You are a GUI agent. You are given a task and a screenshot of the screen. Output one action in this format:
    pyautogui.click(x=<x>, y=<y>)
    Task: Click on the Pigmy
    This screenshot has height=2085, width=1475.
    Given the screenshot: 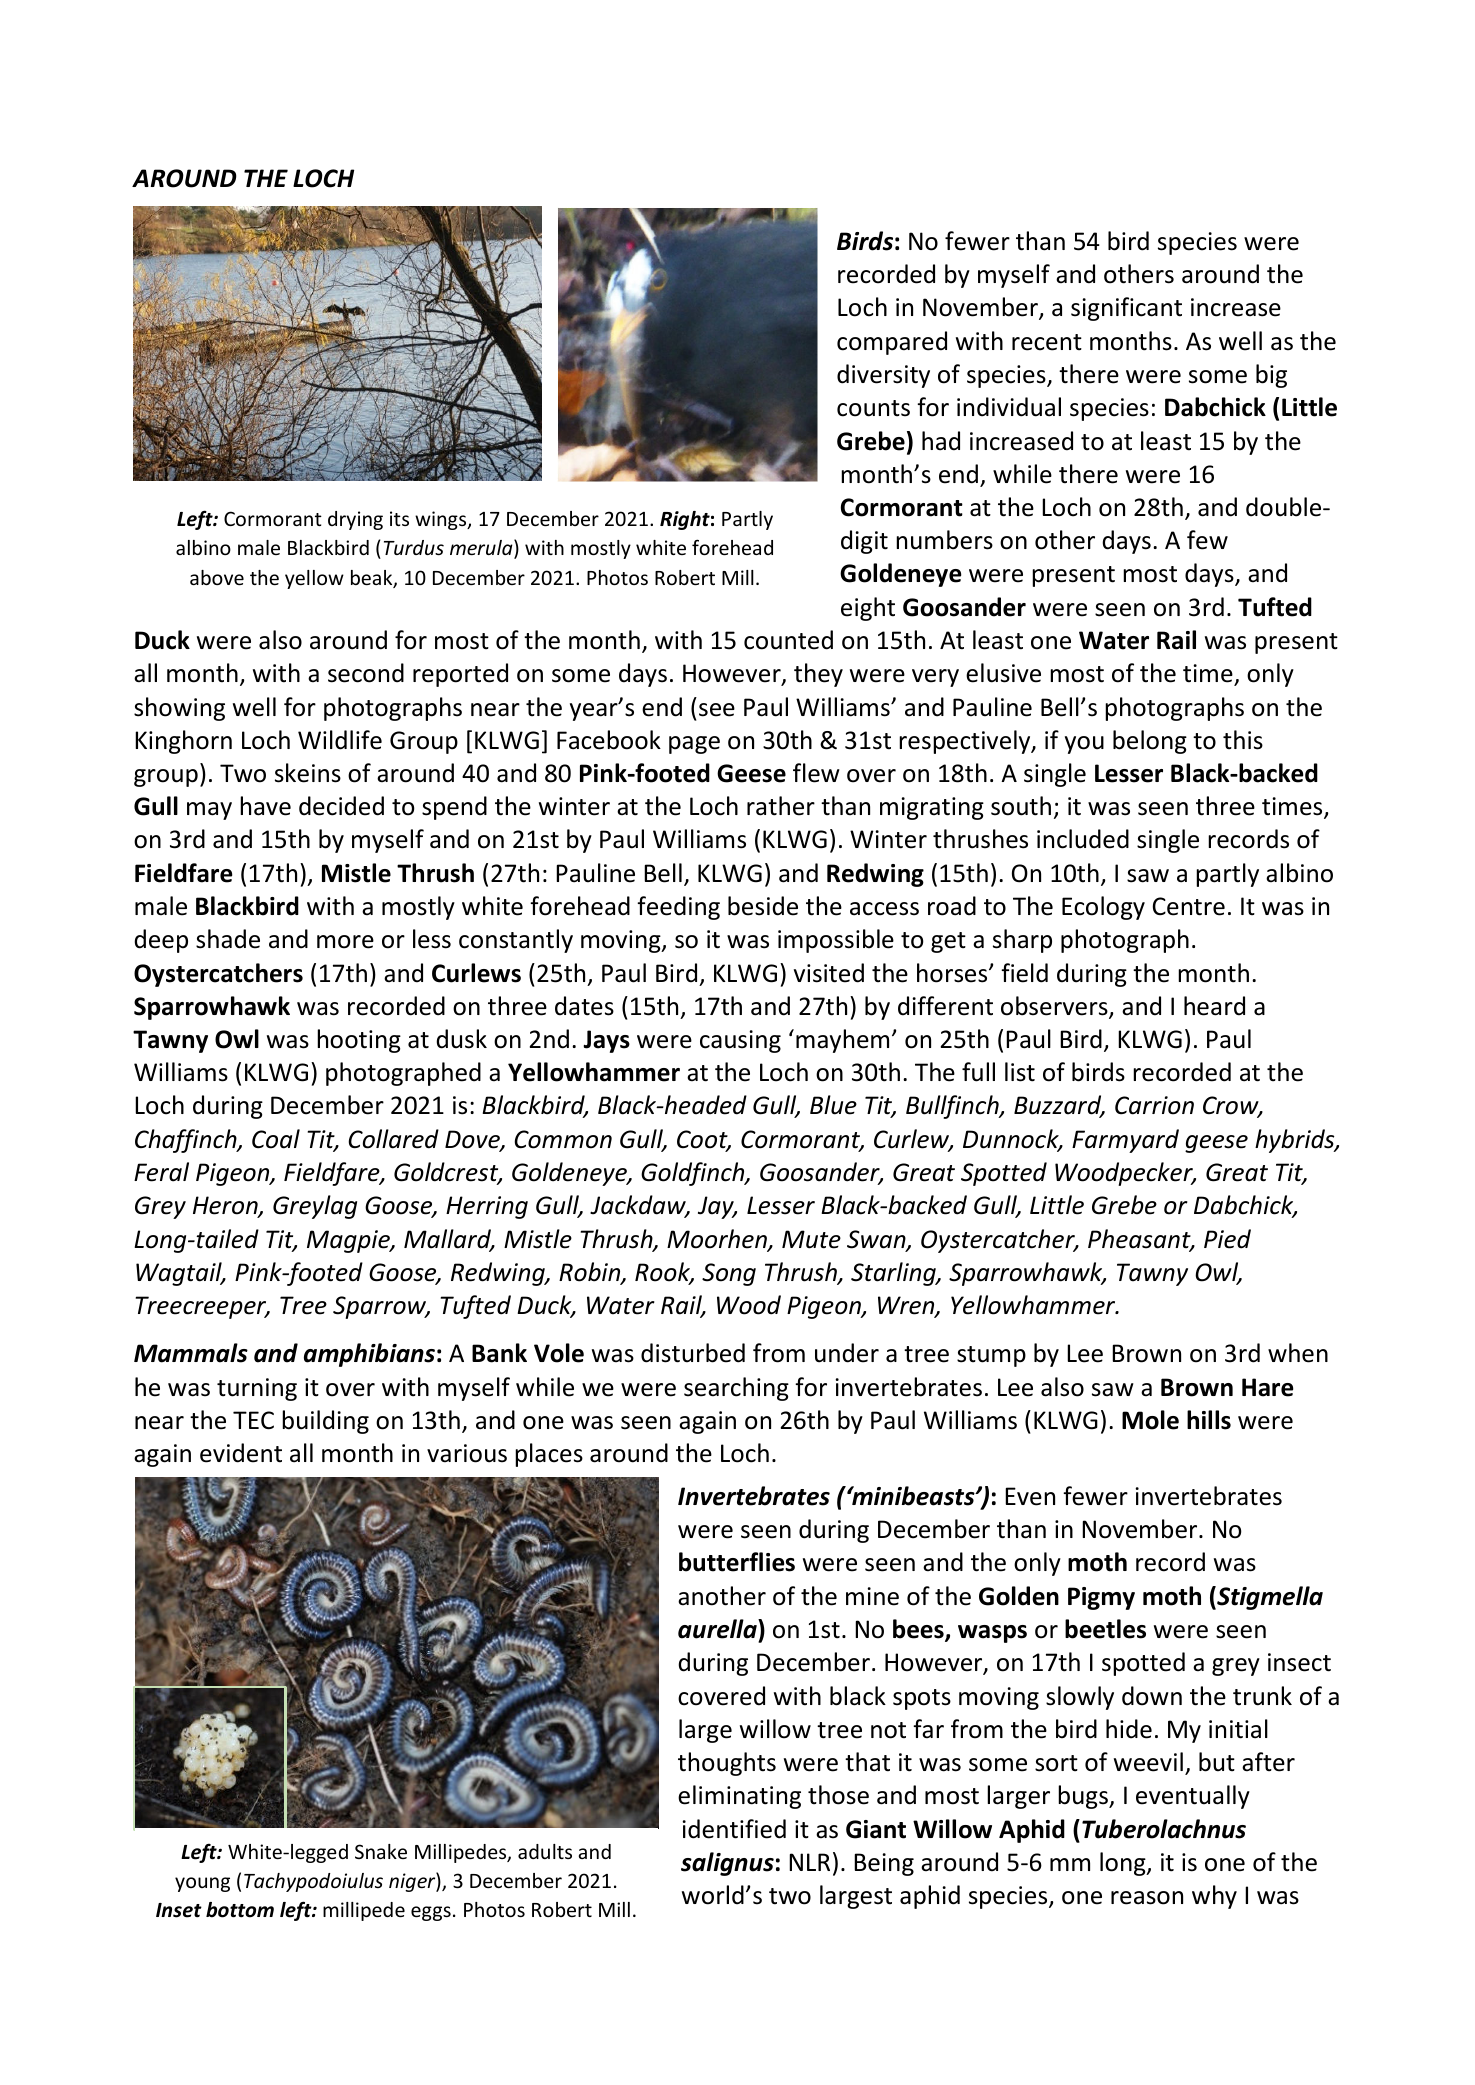 What is the action you would take?
    pyautogui.click(x=1101, y=1598)
